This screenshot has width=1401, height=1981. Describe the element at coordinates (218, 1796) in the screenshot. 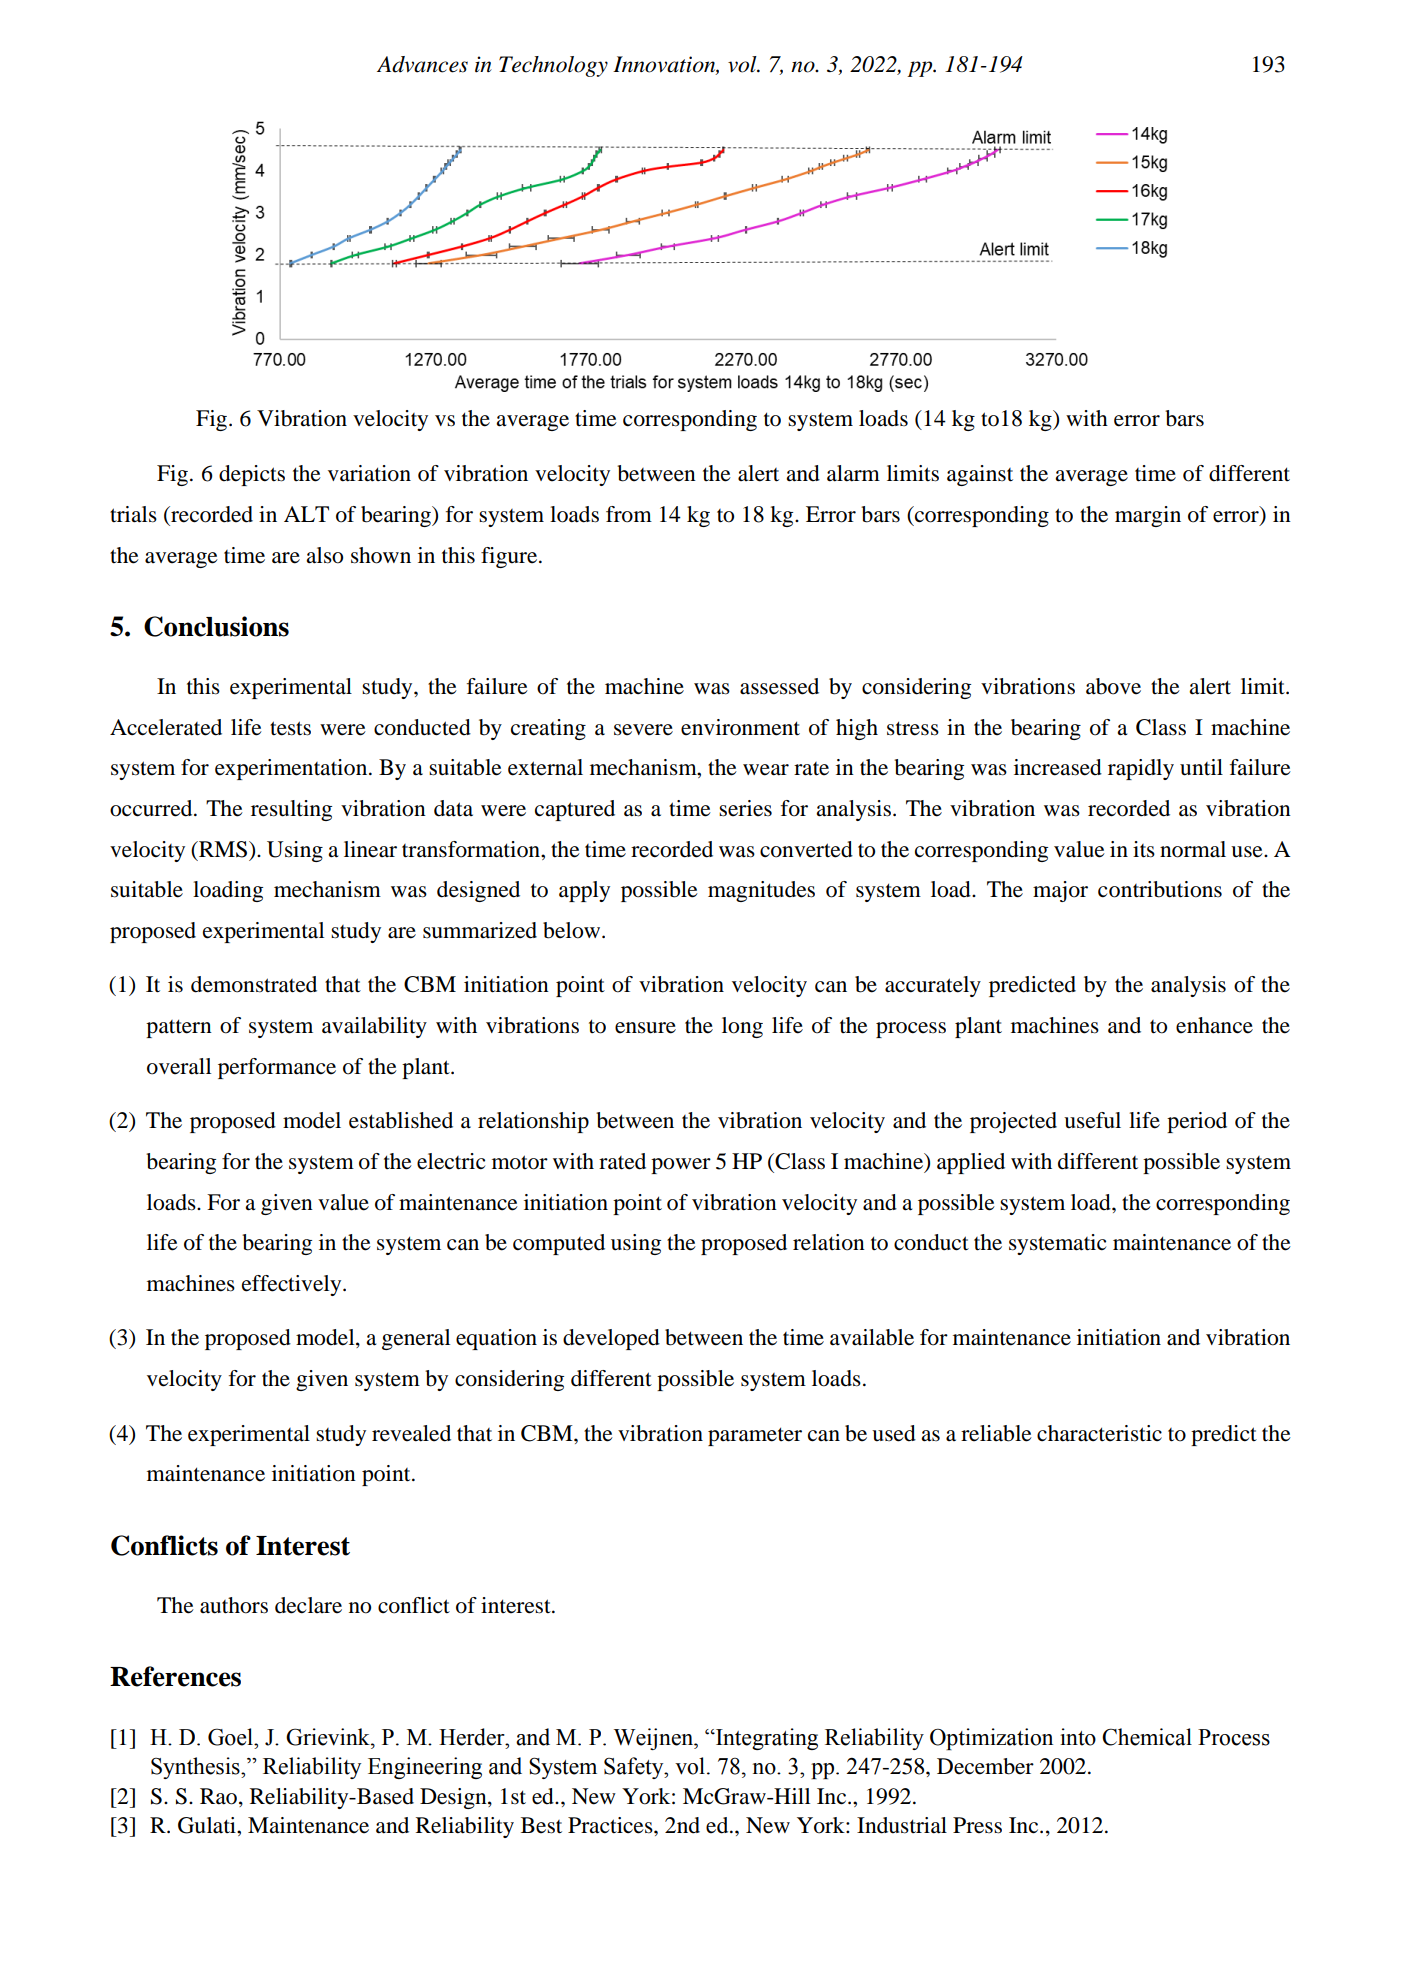

I see `Rao` at that location.
